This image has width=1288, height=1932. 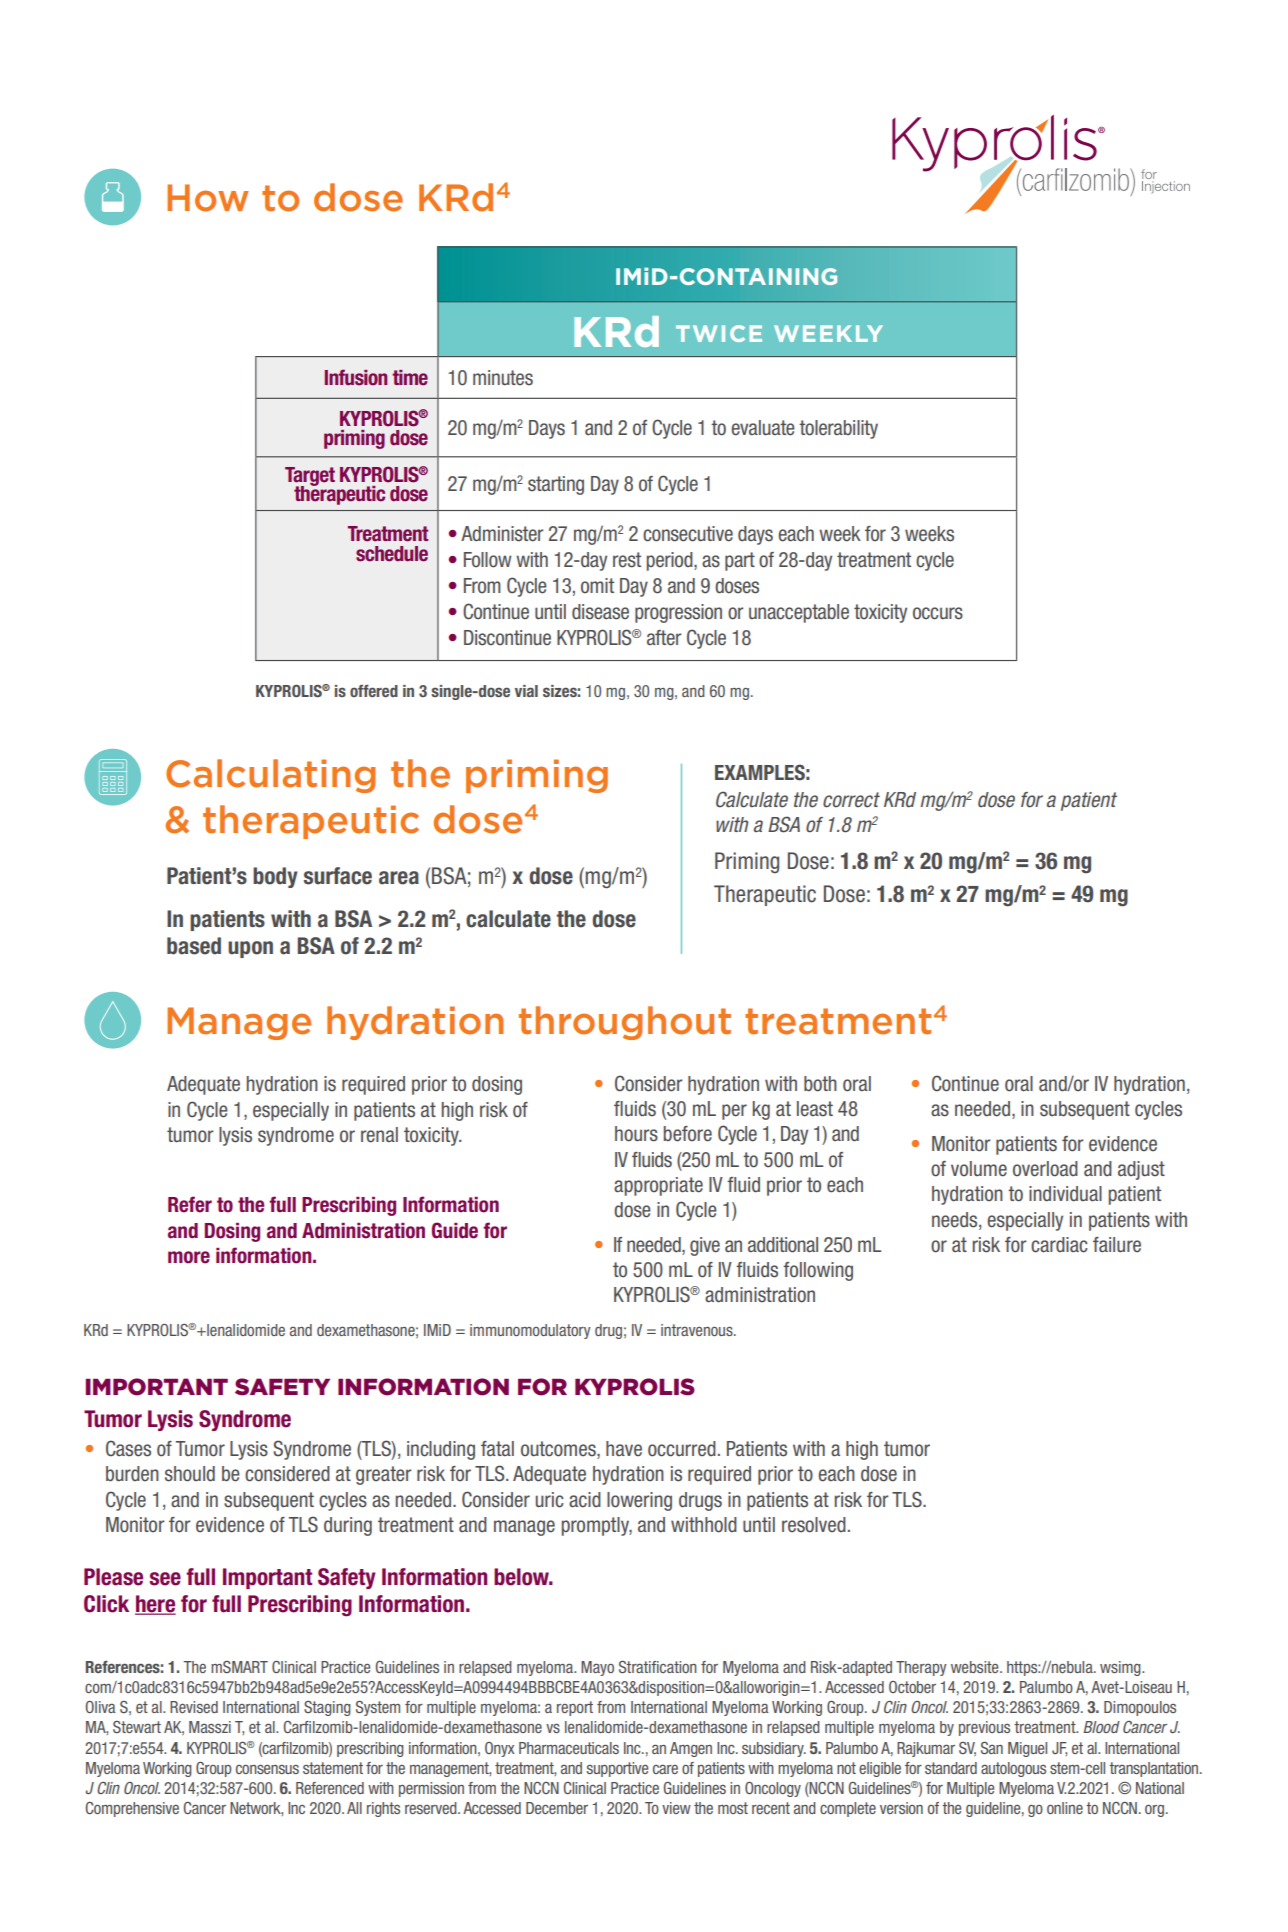 What do you see at coordinates (1059, 1245) in the image?
I see `cardiac` at bounding box center [1059, 1245].
